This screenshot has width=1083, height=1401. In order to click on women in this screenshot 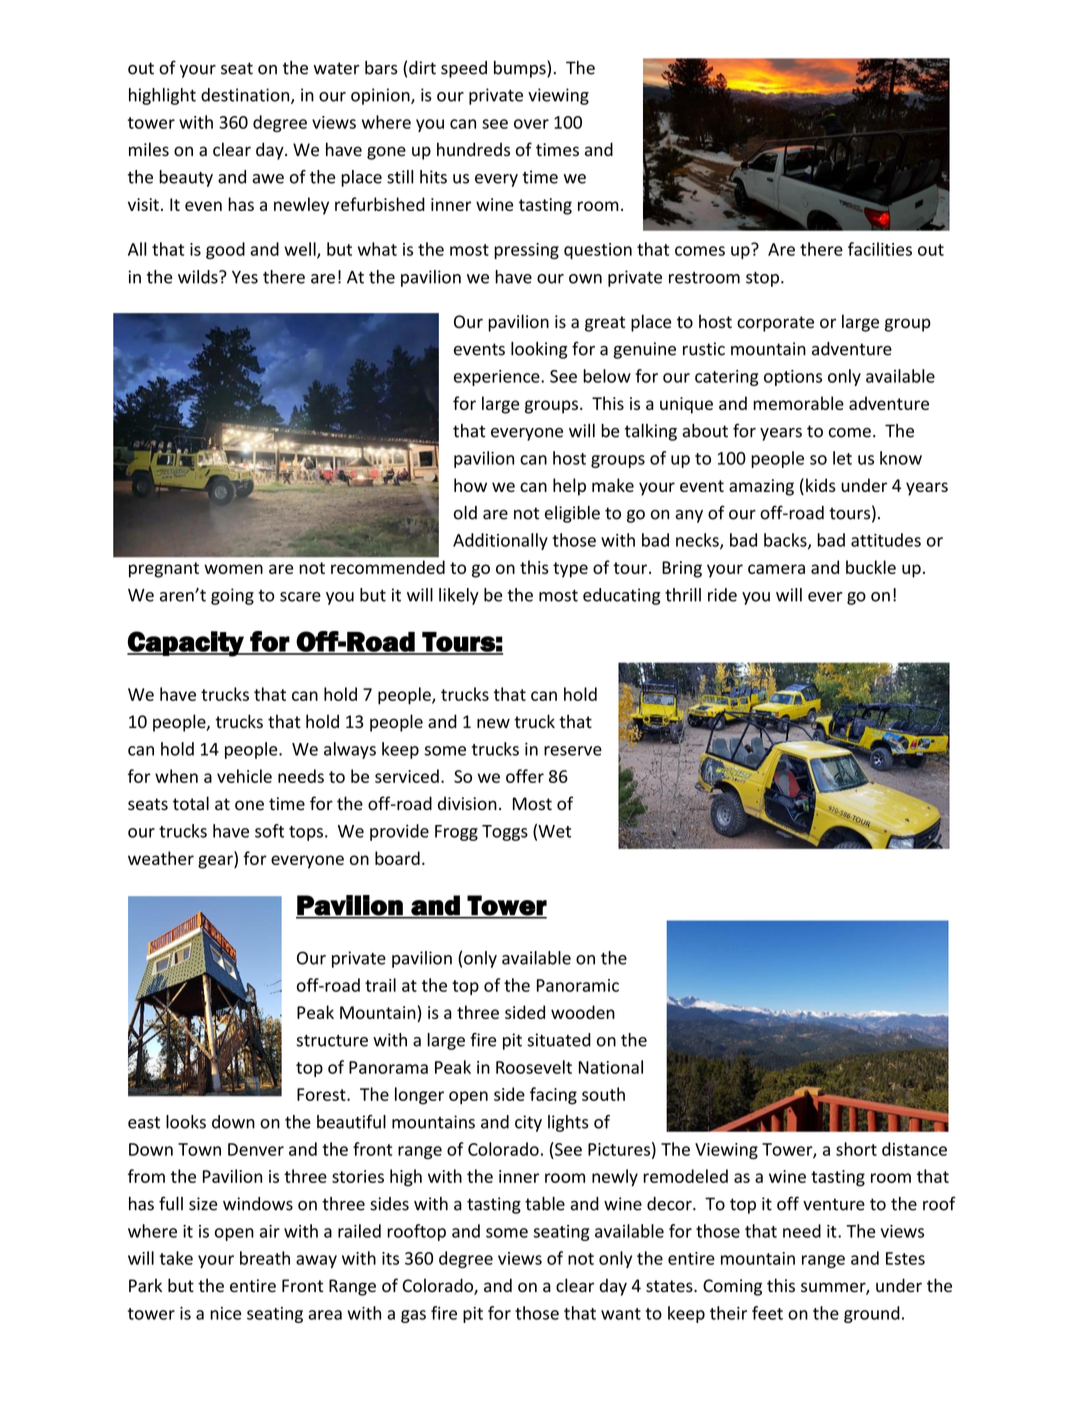, I will do `click(233, 569)`.
